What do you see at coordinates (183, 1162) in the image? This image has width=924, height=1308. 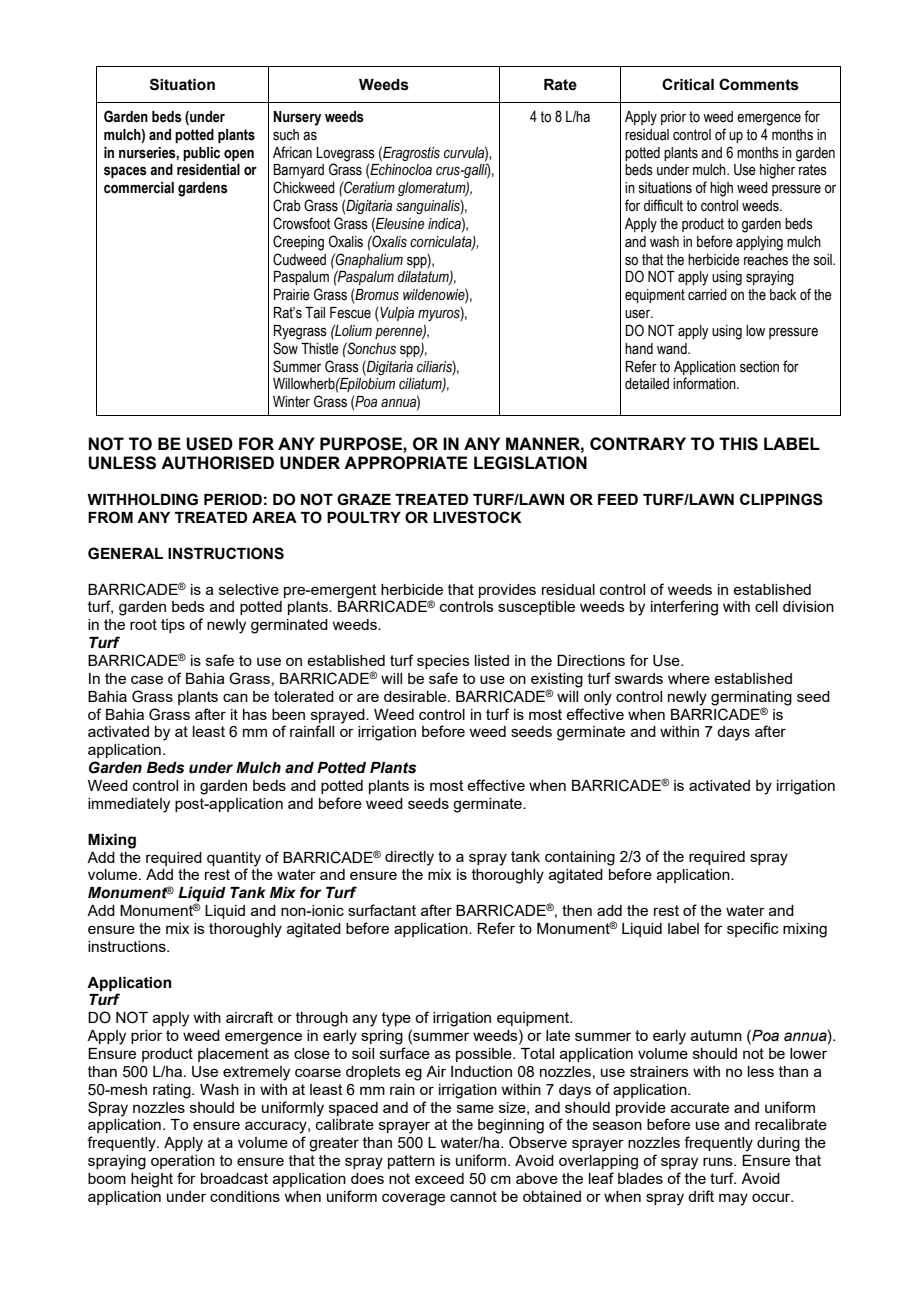 I see `operation` at bounding box center [183, 1162].
